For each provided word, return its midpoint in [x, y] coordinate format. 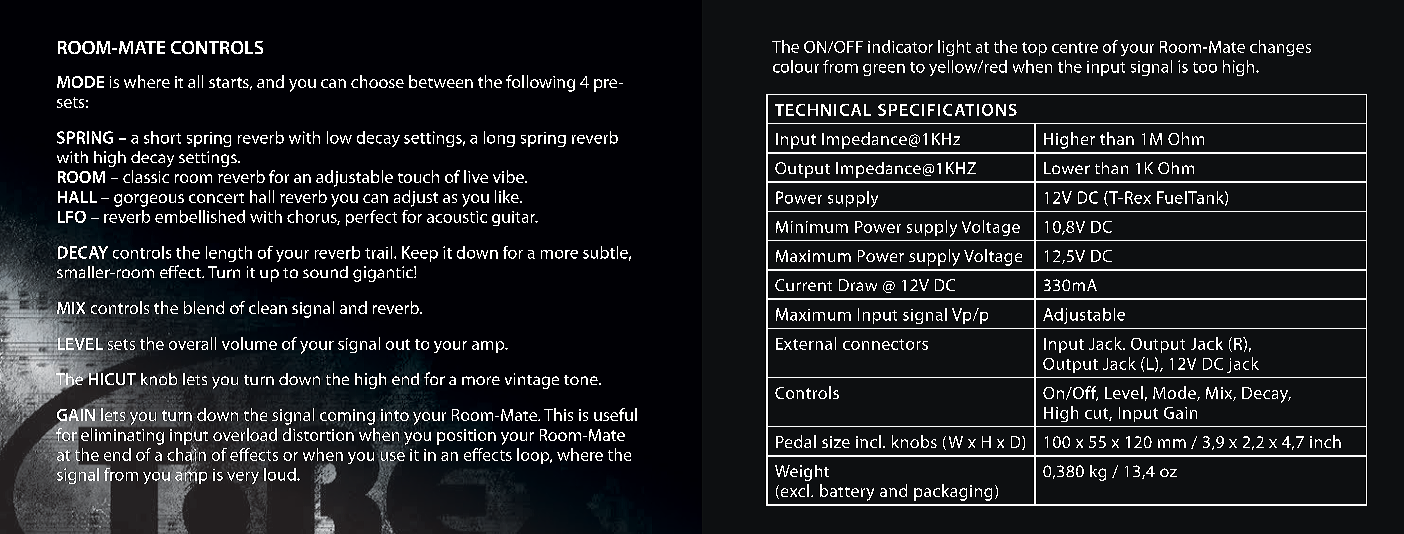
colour [796, 66]
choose [377, 81]
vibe [509, 176]
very [243, 478]
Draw [858, 285]
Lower [1067, 168]
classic [146, 176]
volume [249, 343]
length [229, 254]
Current [803, 285]
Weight [802, 473]
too [1205, 67]
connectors [885, 344]
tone [582, 380]
